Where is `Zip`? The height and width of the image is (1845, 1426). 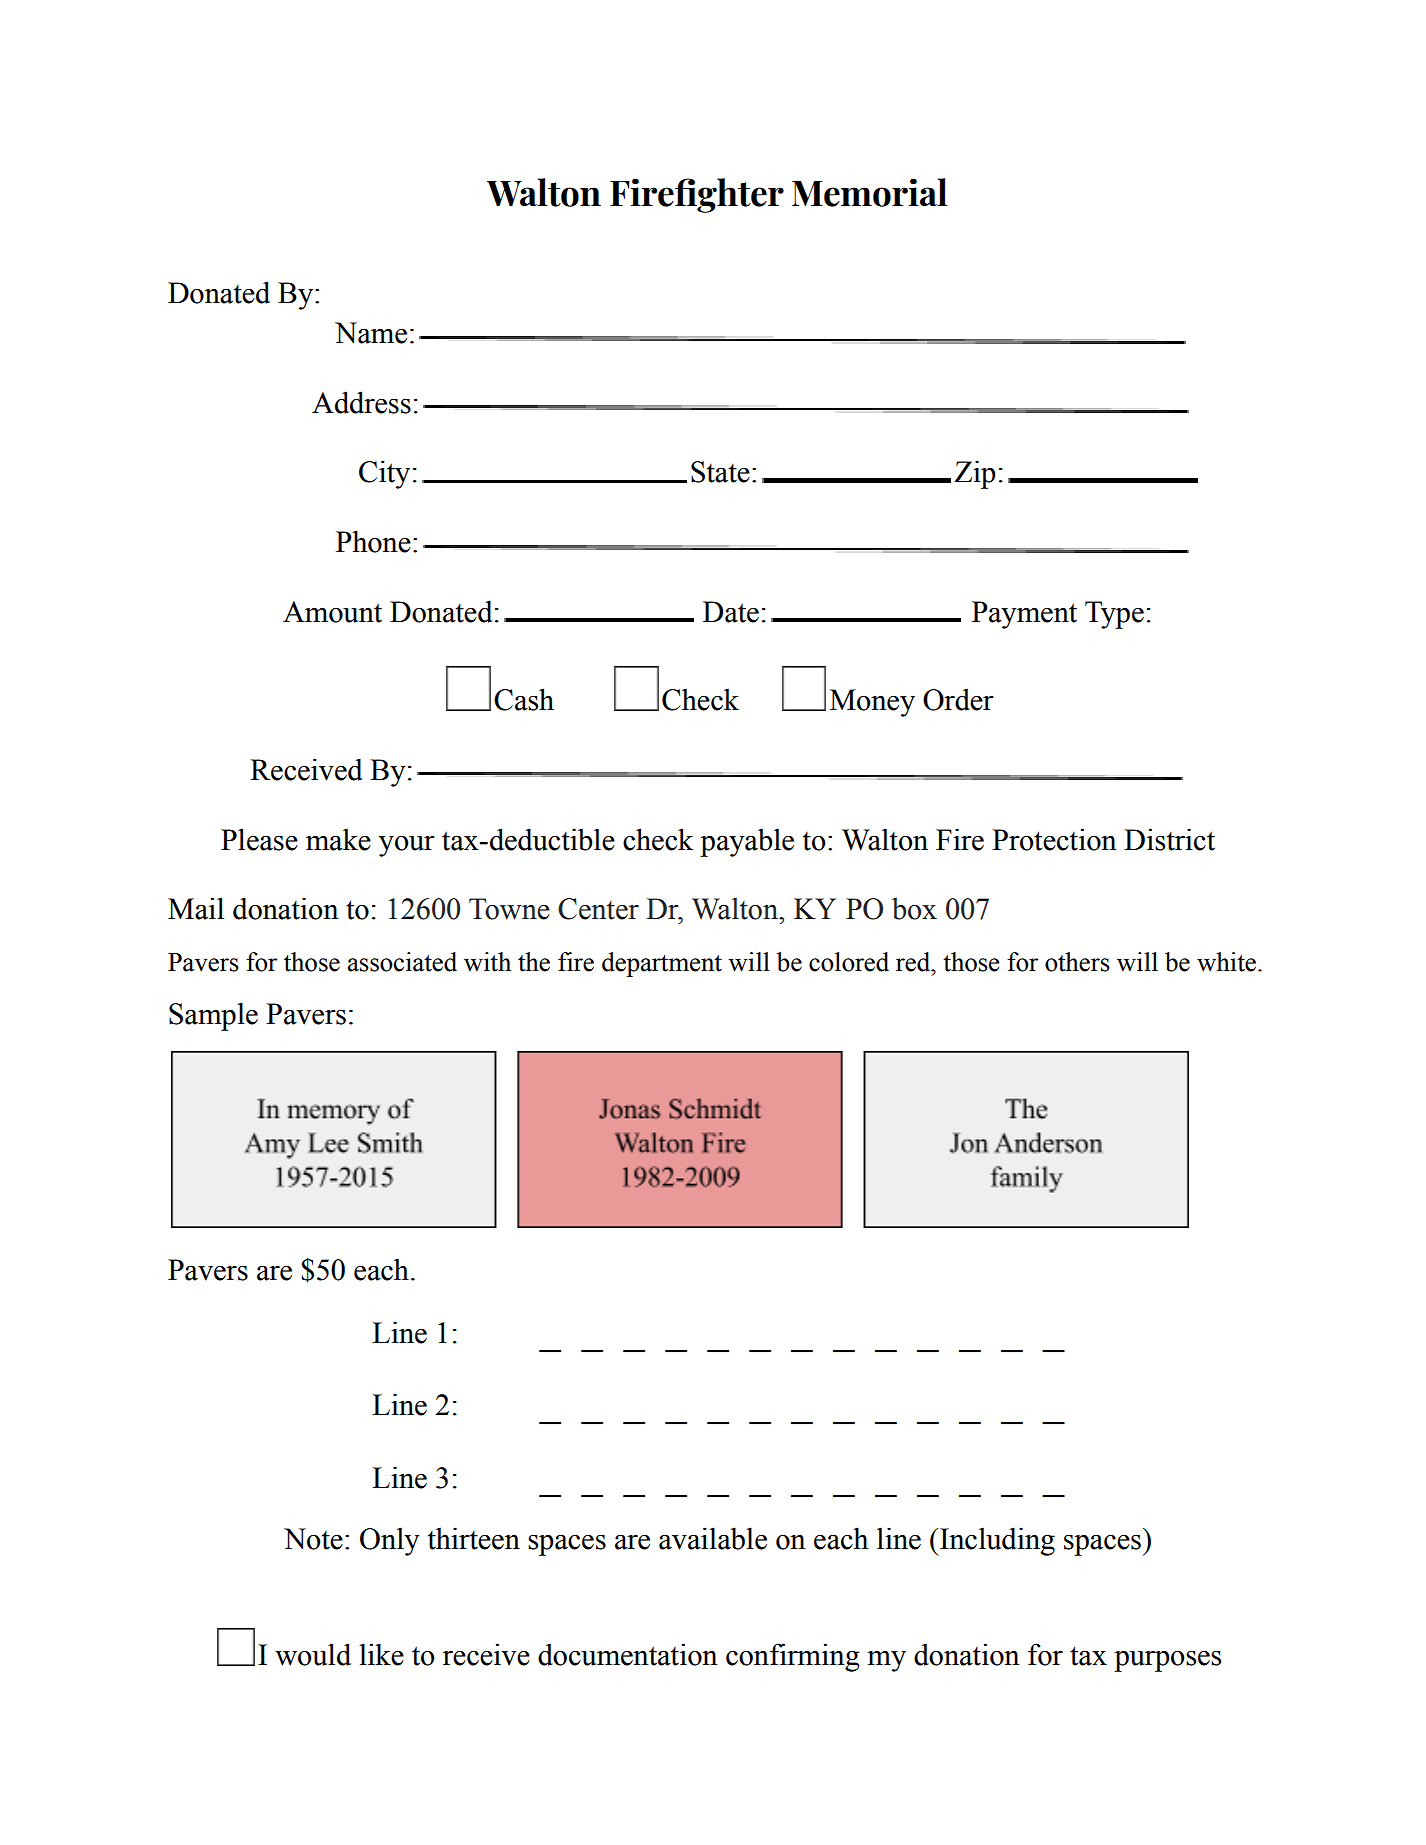 Zip is located at coordinates (975, 474).
